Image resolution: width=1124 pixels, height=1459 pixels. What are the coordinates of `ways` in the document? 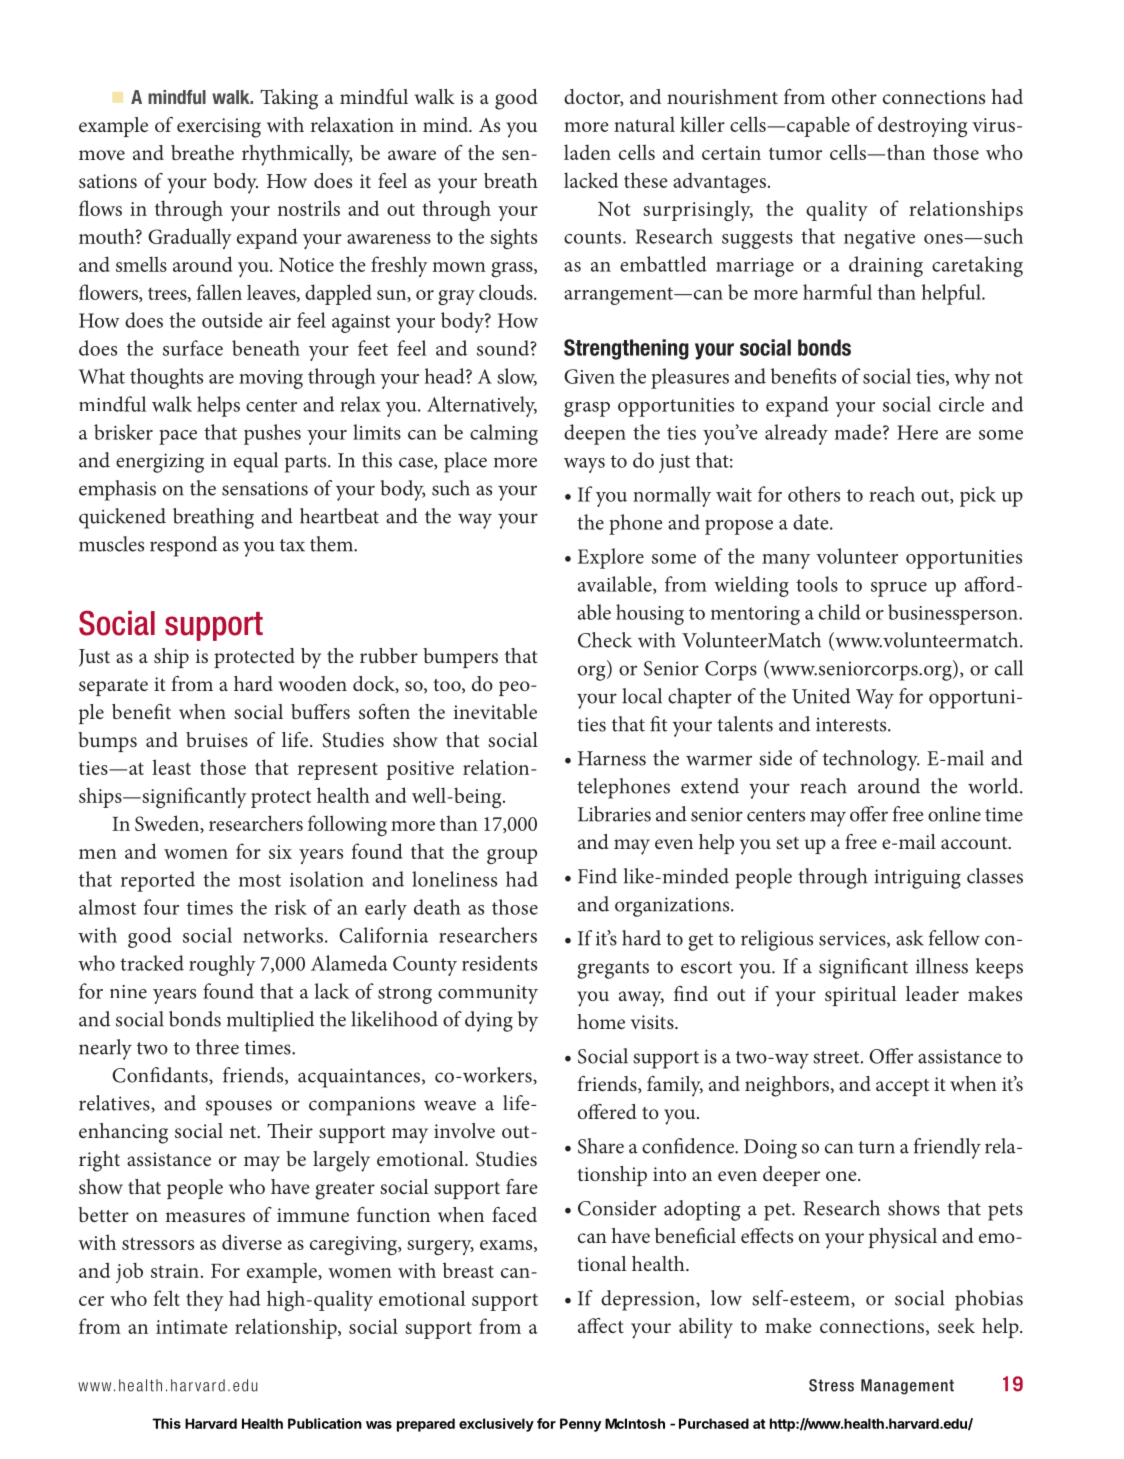 It's located at (584, 465).
